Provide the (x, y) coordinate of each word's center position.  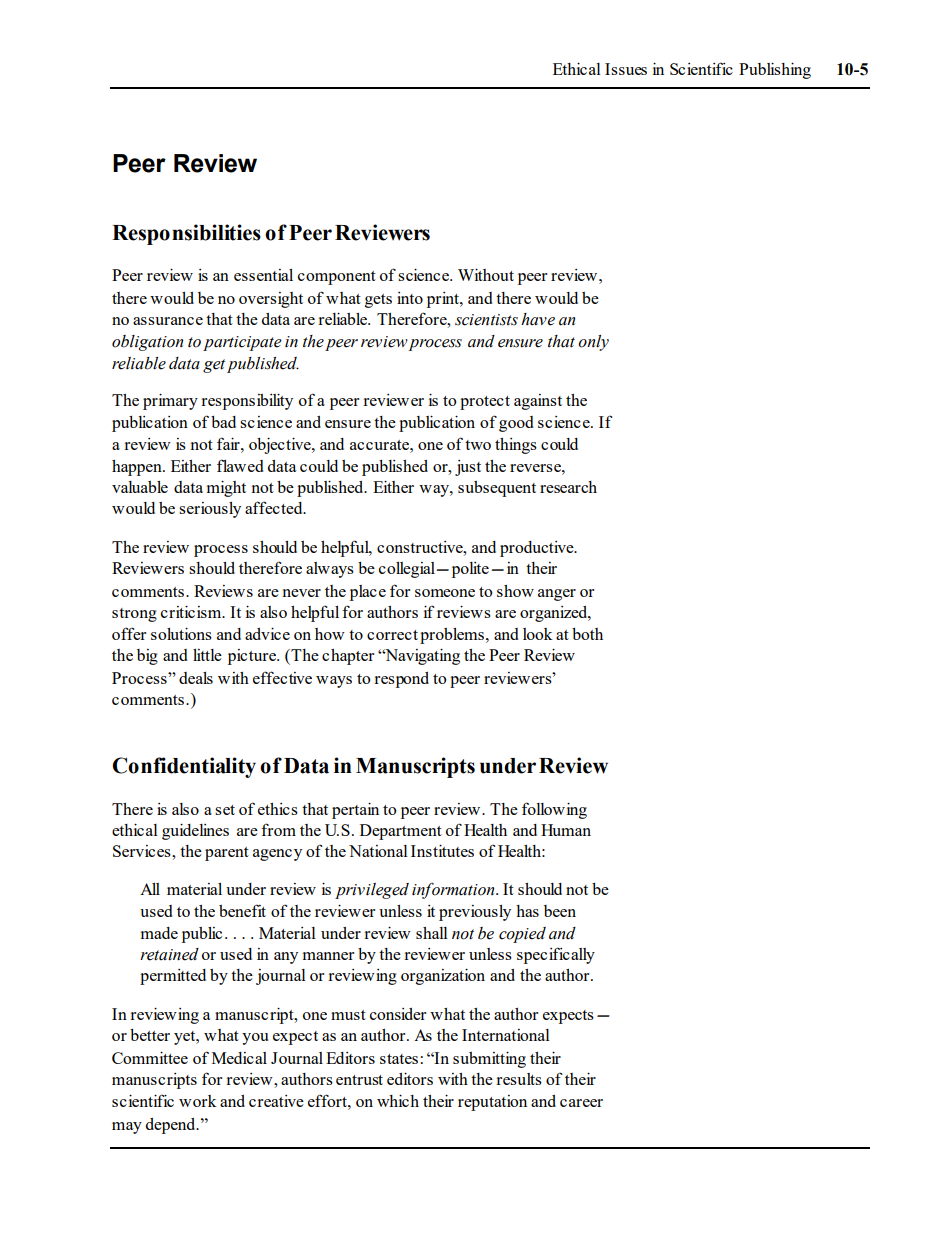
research (568, 487)
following (554, 810)
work (198, 1101)
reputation (492, 1103)
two (478, 445)
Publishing (775, 70)
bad (223, 422)
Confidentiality (184, 767)
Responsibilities (186, 234)
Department (401, 832)
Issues (626, 69)
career (581, 1103)
